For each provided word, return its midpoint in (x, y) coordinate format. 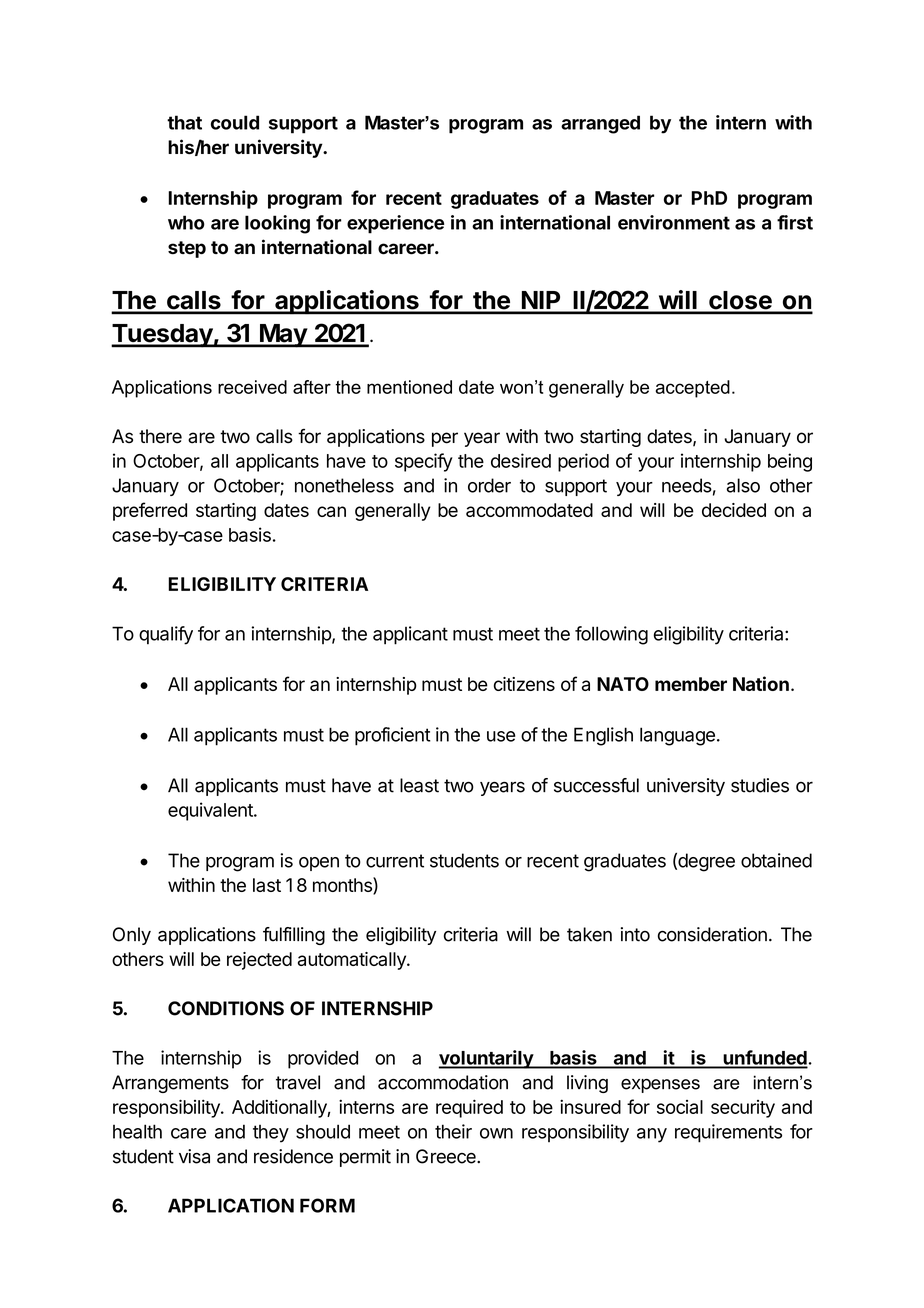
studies (760, 785)
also (743, 485)
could (235, 122)
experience (395, 224)
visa (194, 1156)
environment (674, 222)
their (453, 1131)
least (419, 785)
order (489, 485)
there (160, 436)
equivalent (211, 811)
